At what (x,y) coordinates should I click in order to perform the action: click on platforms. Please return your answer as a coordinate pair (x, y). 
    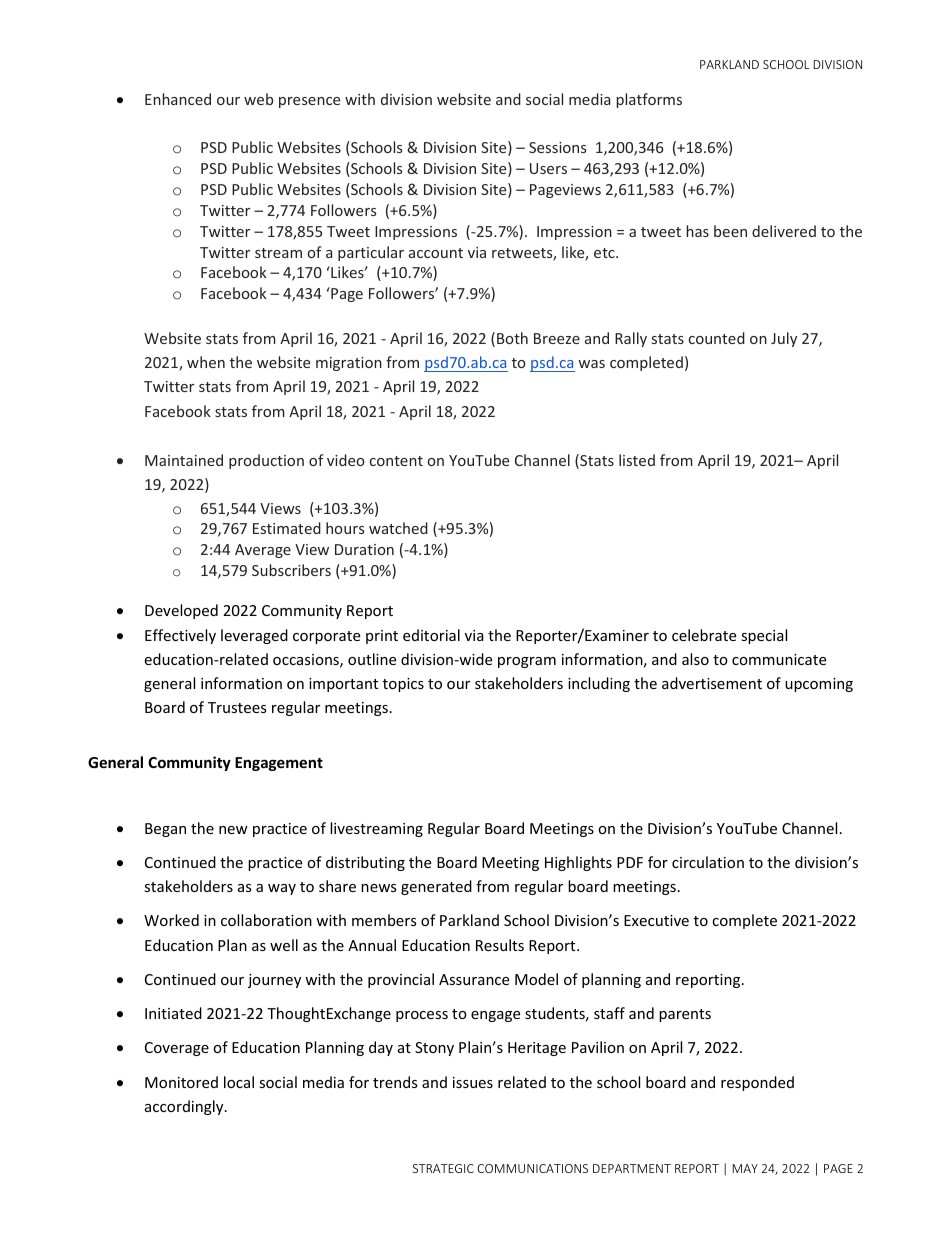
    Looking at the image, I should click on (649, 100).
